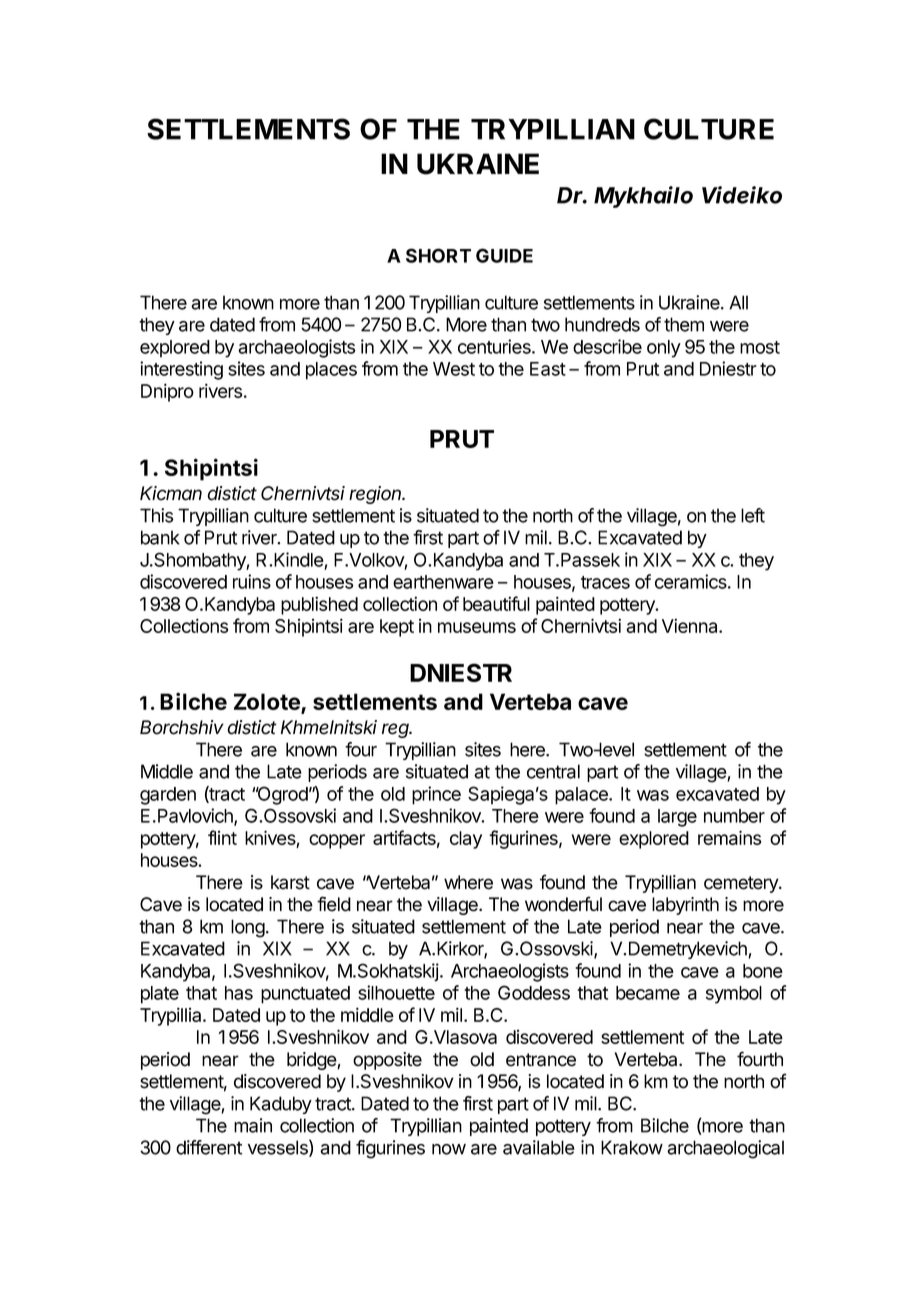 This page has height=1307, width=924. Describe the element at coordinates (539, 1147) in the page. I see `available` at that location.
